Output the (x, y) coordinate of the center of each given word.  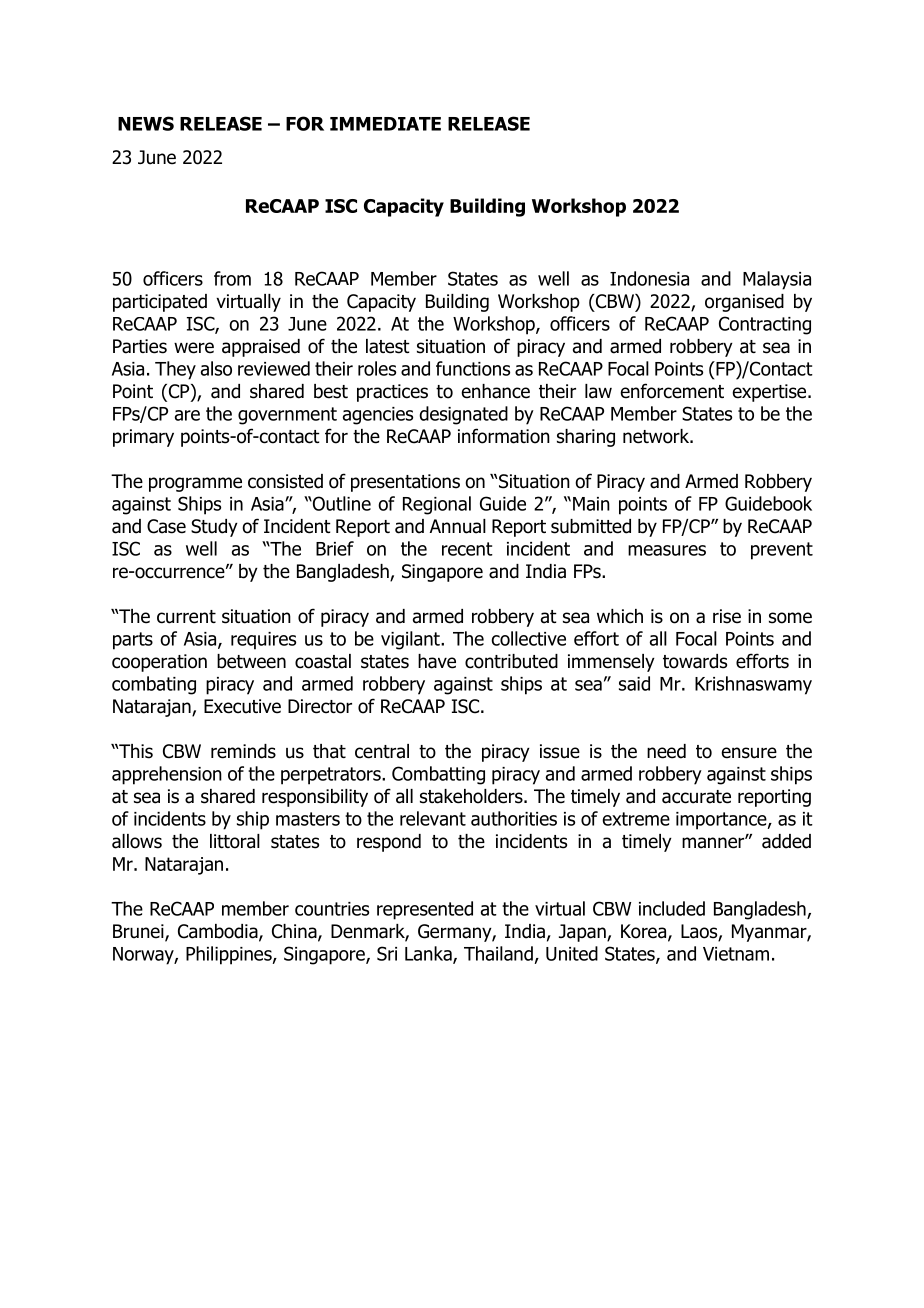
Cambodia (219, 932)
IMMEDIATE (385, 124)
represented (425, 910)
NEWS (146, 123)
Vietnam (736, 954)
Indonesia (649, 278)
